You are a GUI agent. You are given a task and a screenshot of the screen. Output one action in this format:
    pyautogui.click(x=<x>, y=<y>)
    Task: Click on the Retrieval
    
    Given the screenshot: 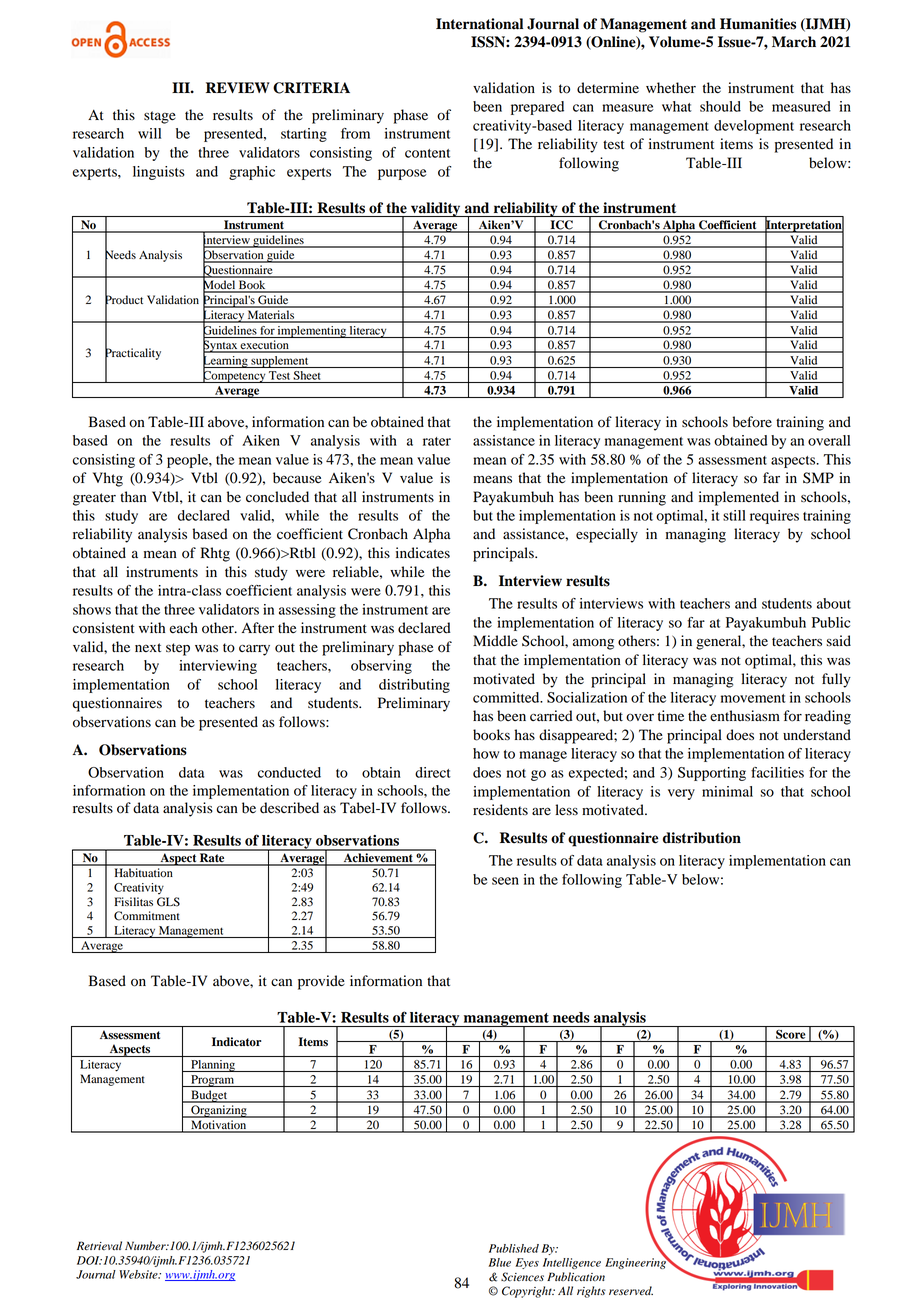 What is the action you would take?
    pyautogui.click(x=99, y=1246)
